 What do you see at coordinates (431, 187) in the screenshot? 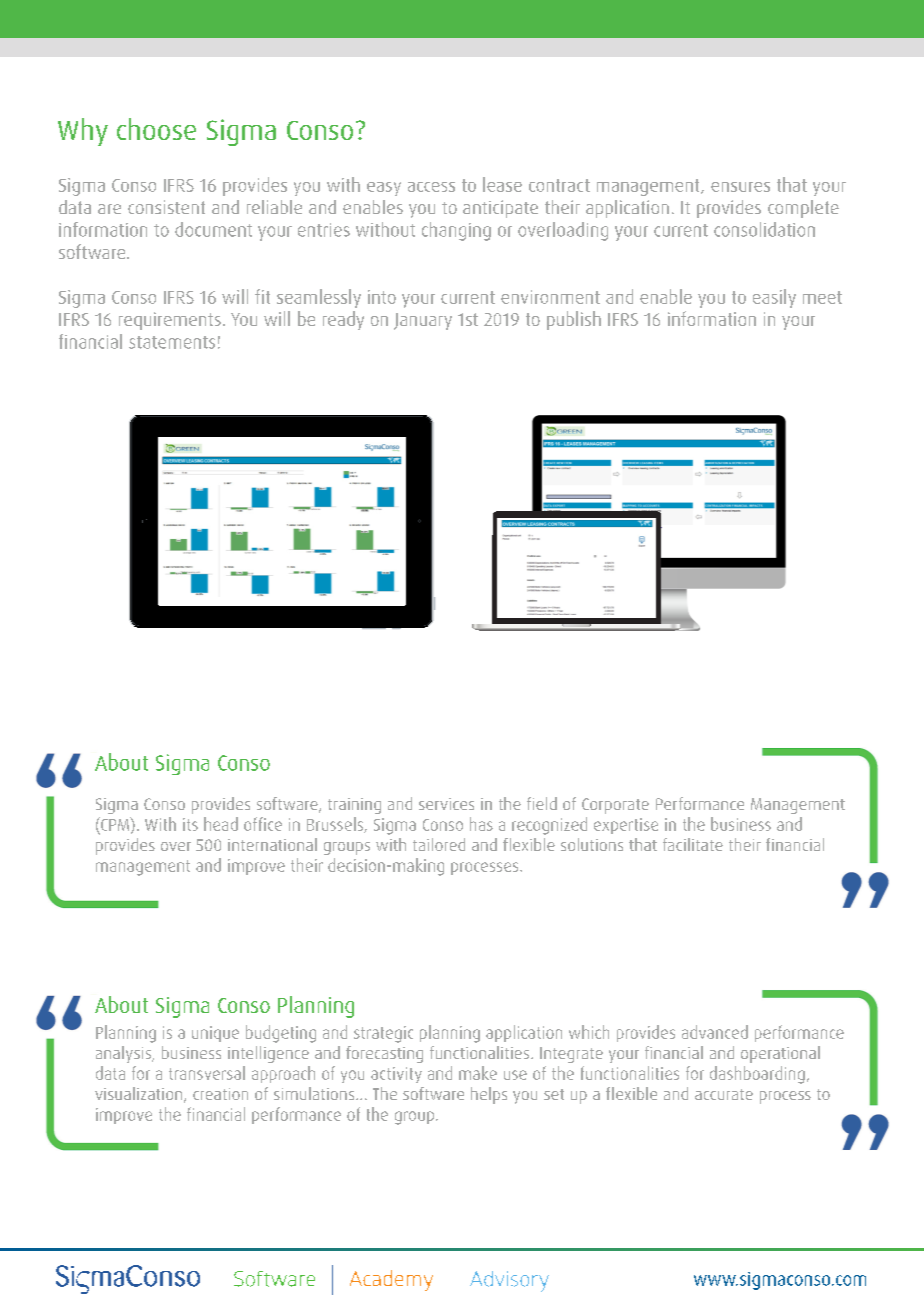
I see `access` at bounding box center [431, 187].
